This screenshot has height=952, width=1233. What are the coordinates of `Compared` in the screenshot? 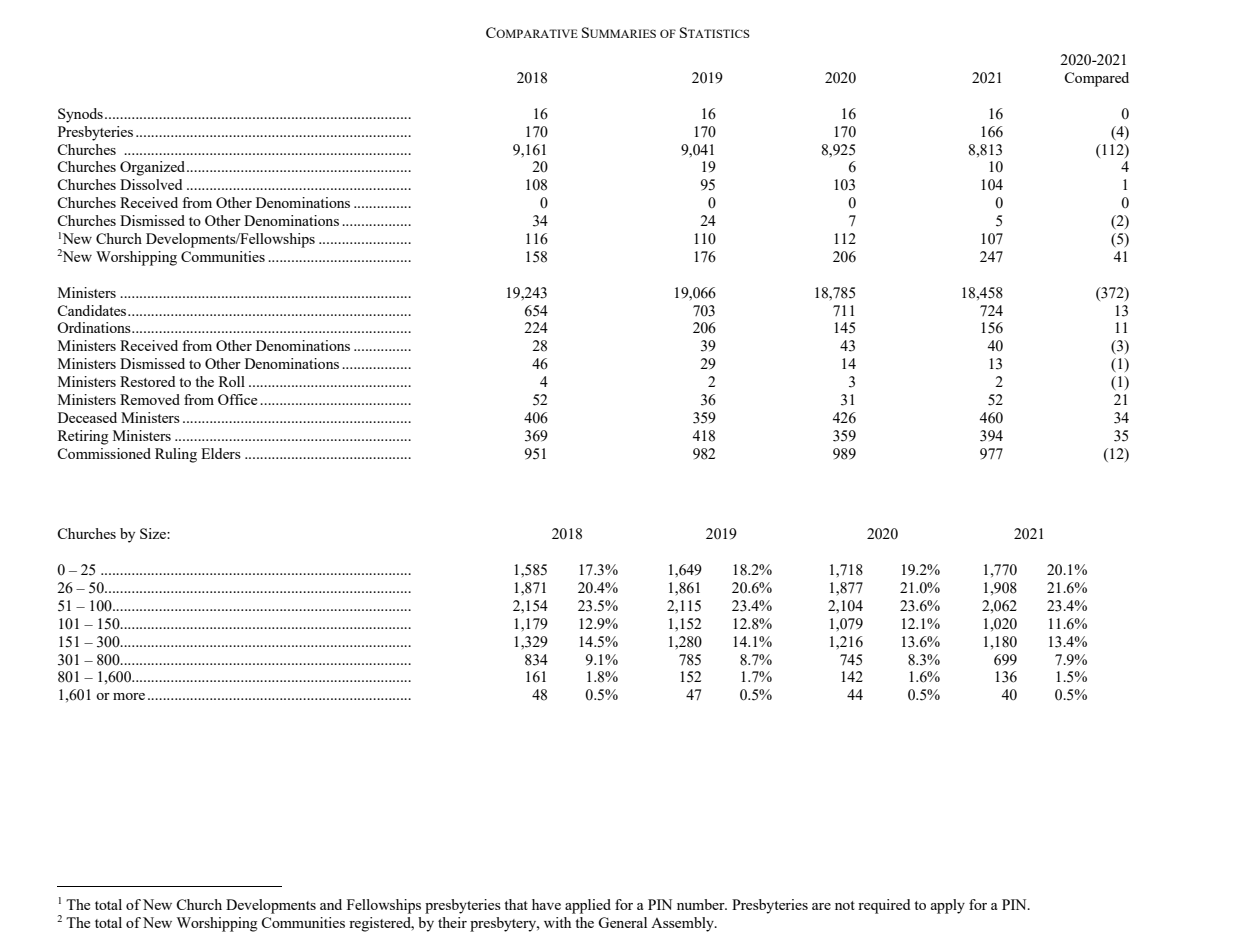 It's located at (1096, 79).
